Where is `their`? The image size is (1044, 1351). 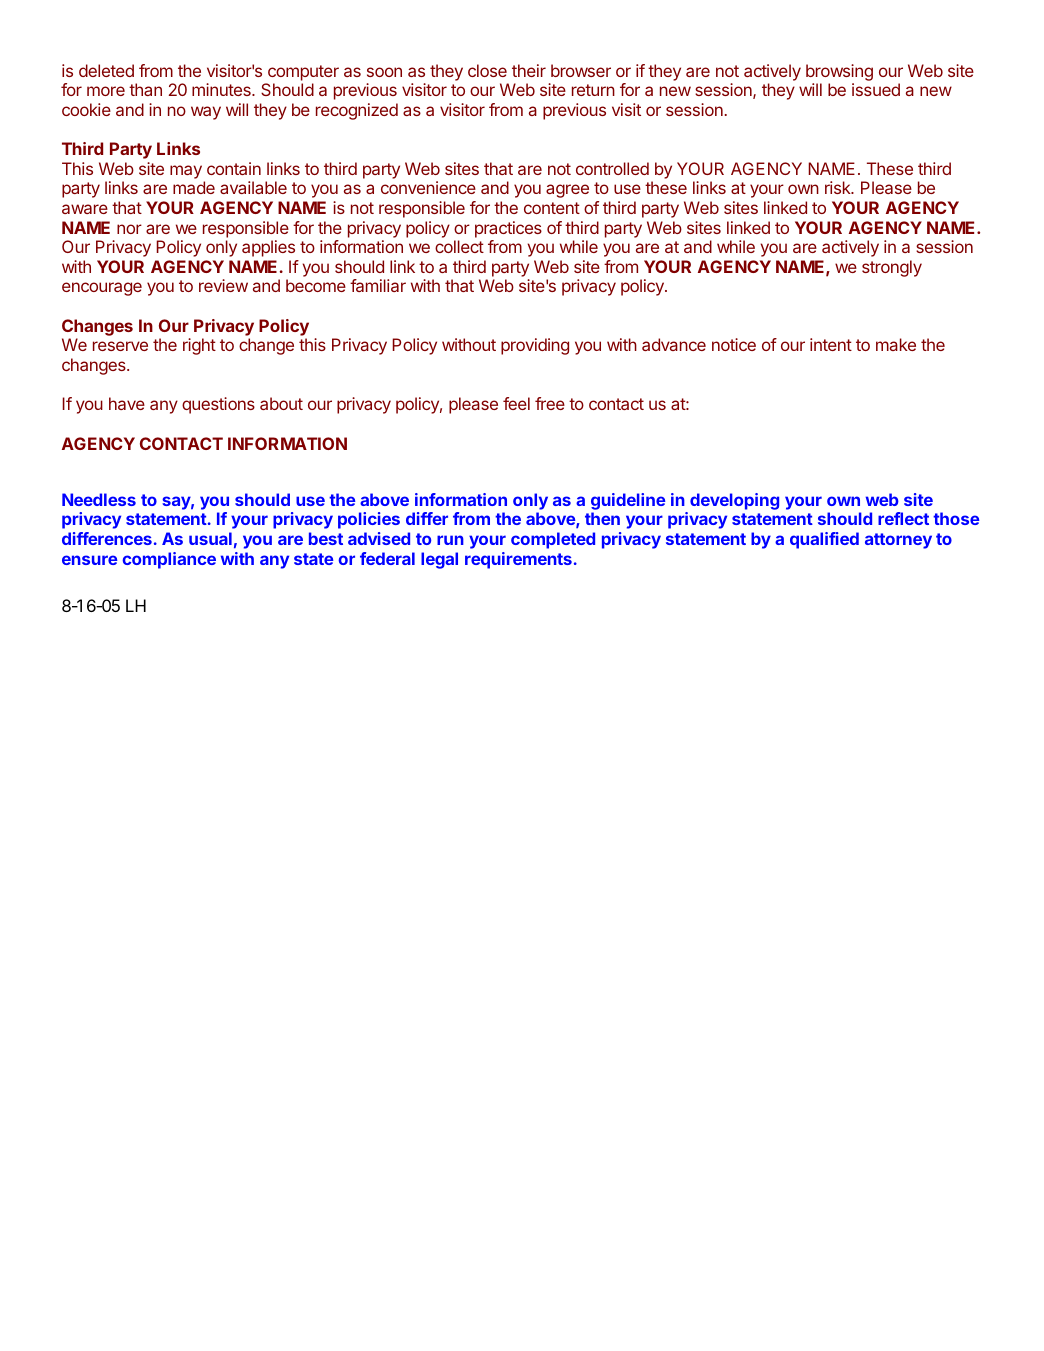 their is located at coordinates (529, 70).
